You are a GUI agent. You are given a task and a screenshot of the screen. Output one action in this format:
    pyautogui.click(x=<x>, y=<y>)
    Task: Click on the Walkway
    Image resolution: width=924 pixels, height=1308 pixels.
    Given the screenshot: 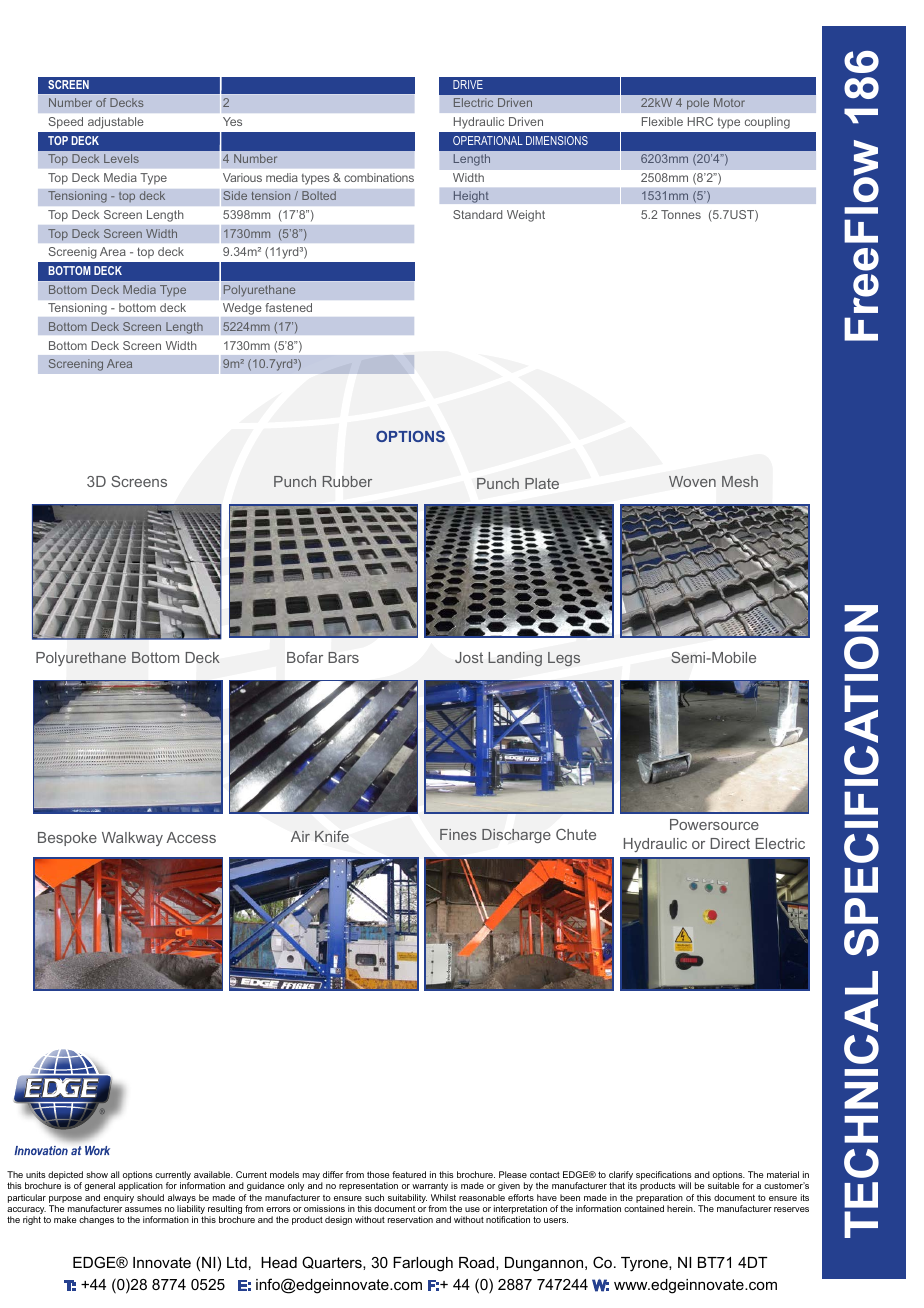 What is the action you would take?
    pyautogui.click(x=132, y=839)
